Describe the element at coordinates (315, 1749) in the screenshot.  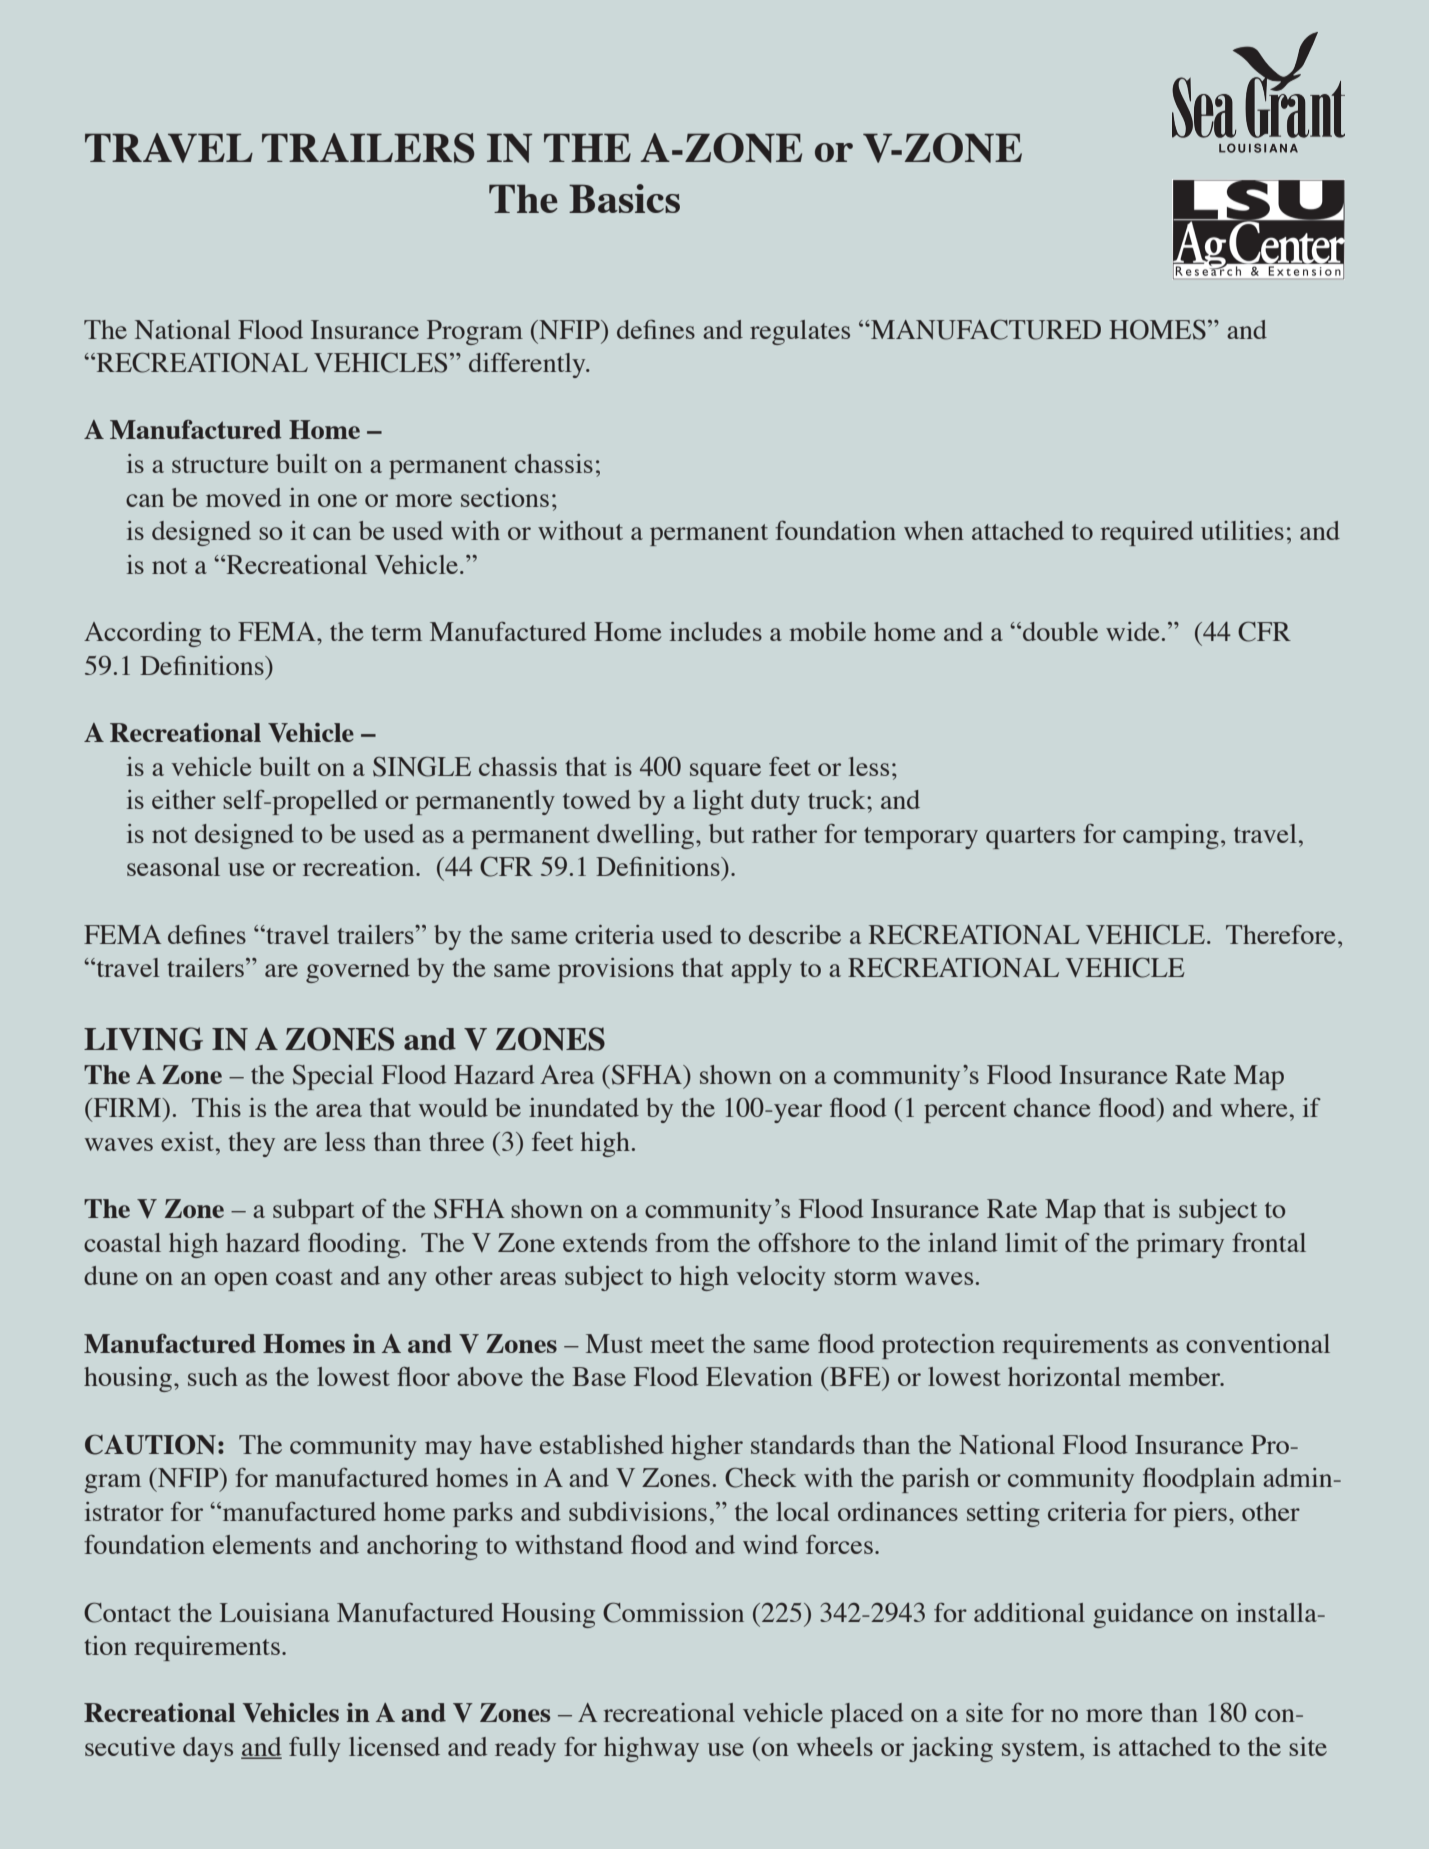
I see `fully` at that location.
